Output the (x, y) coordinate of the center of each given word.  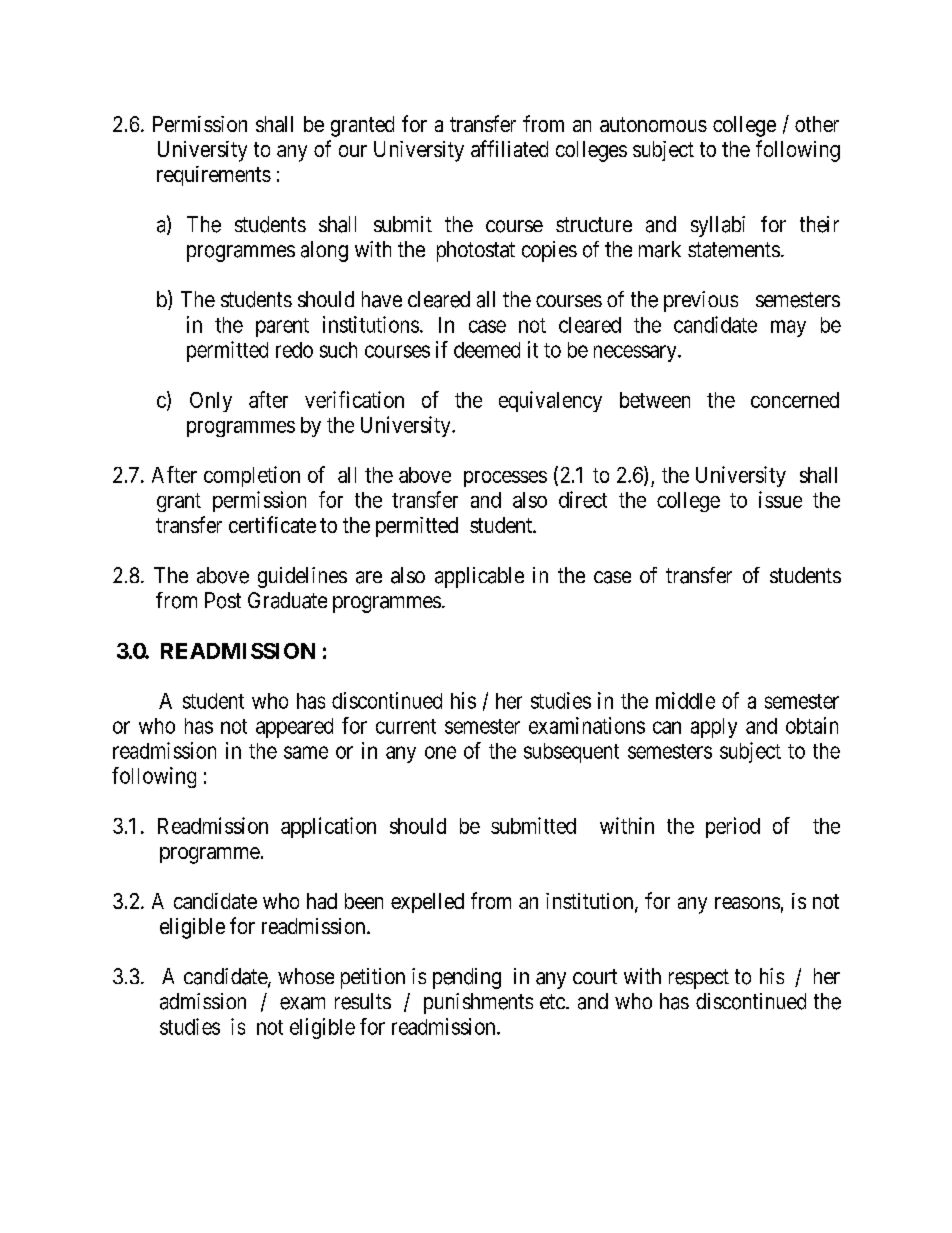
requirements (214, 176)
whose (306, 976)
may (788, 328)
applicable (479, 577)
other (817, 124)
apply (714, 728)
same (306, 752)
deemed (487, 350)
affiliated (509, 148)
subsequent (571, 753)
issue (780, 499)
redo (294, 350)
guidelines (302, 577)
